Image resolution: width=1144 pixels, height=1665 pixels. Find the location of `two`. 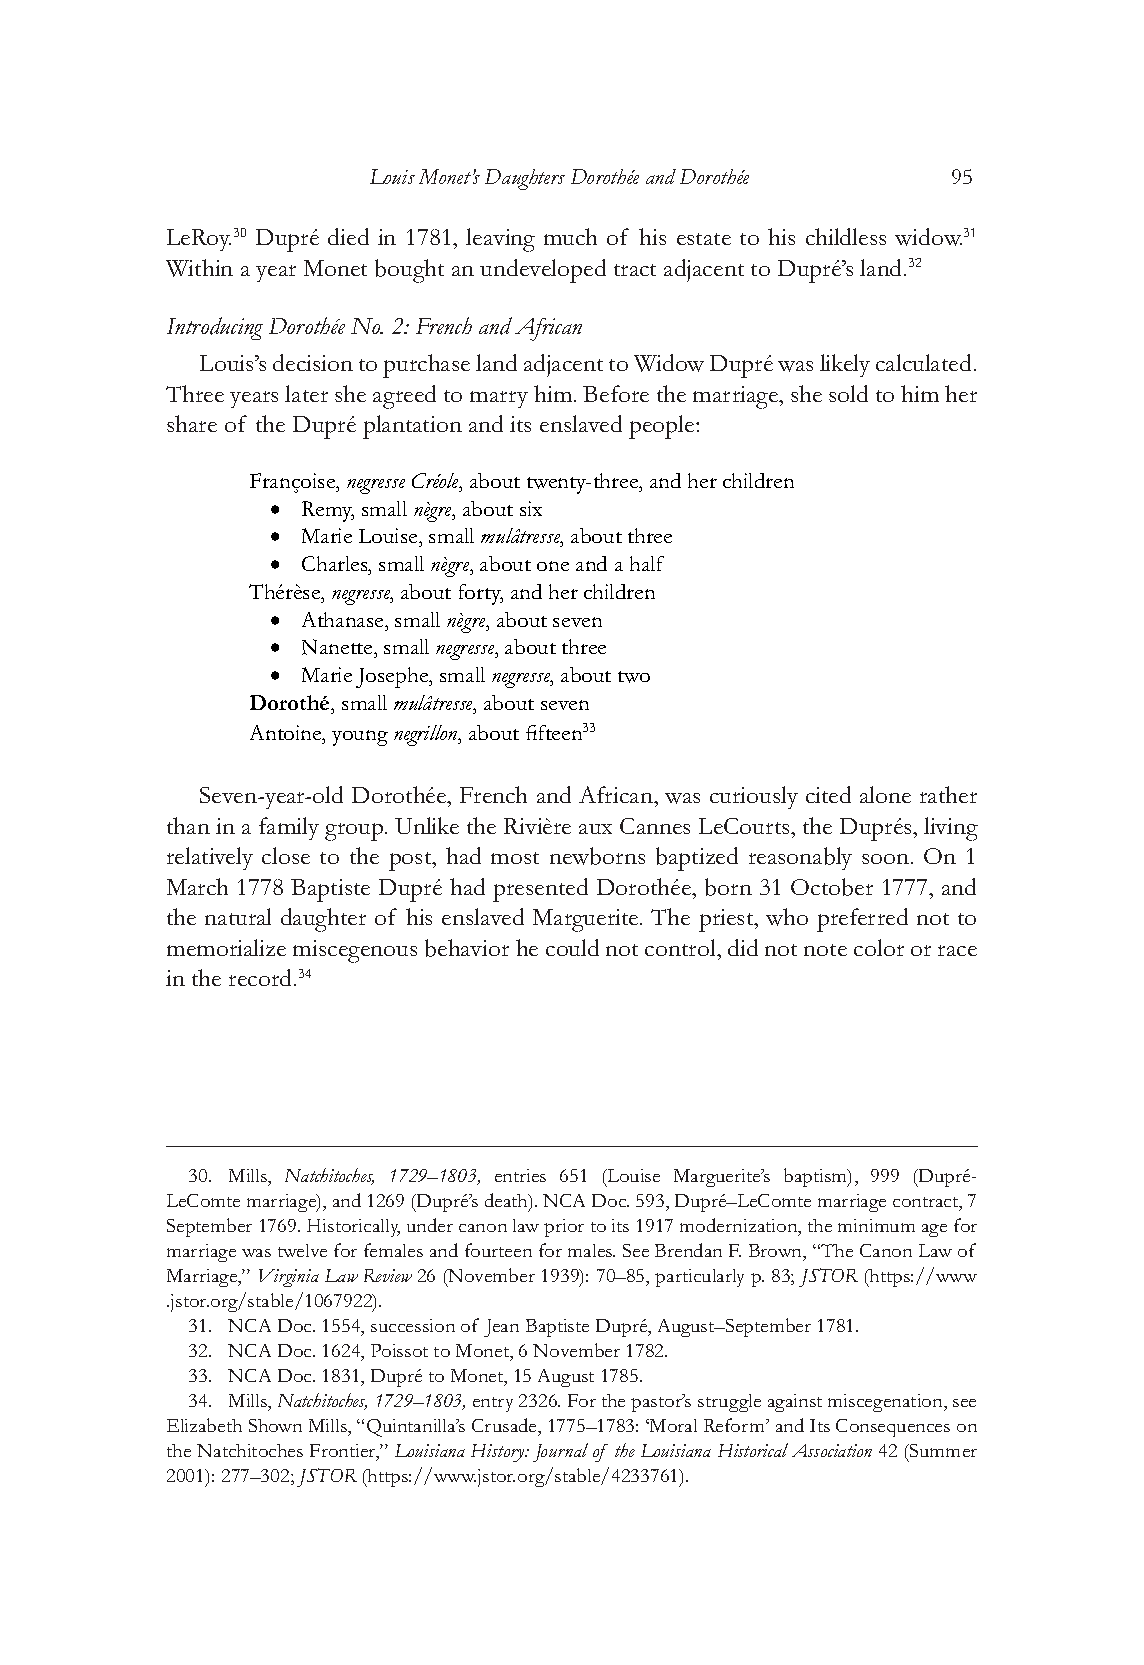

two is located at coordinates (634, 677).
